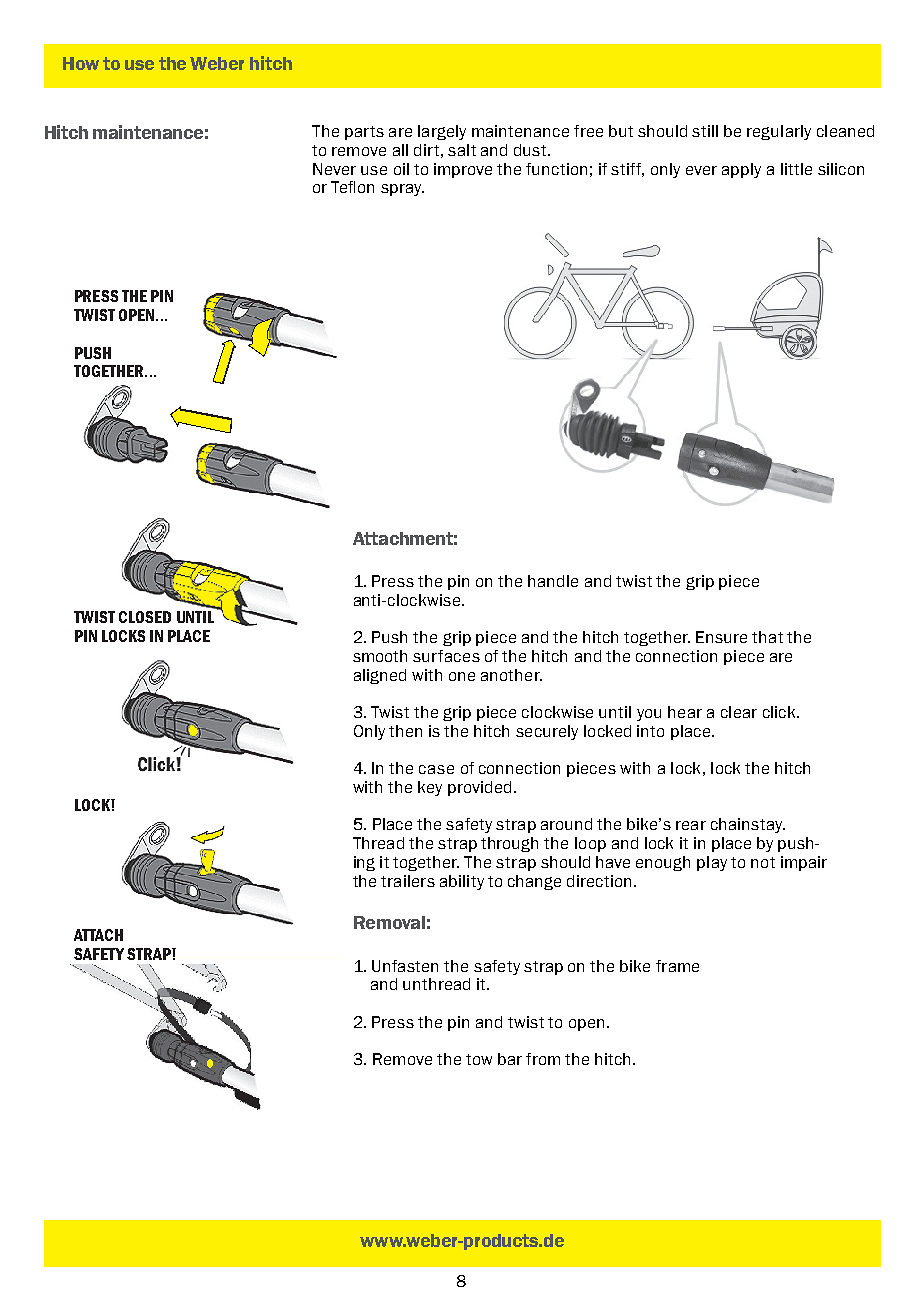  What do you see at coordinates (767, 637) in the screenshot?
I see `that` at bounding box center [767, 637].
